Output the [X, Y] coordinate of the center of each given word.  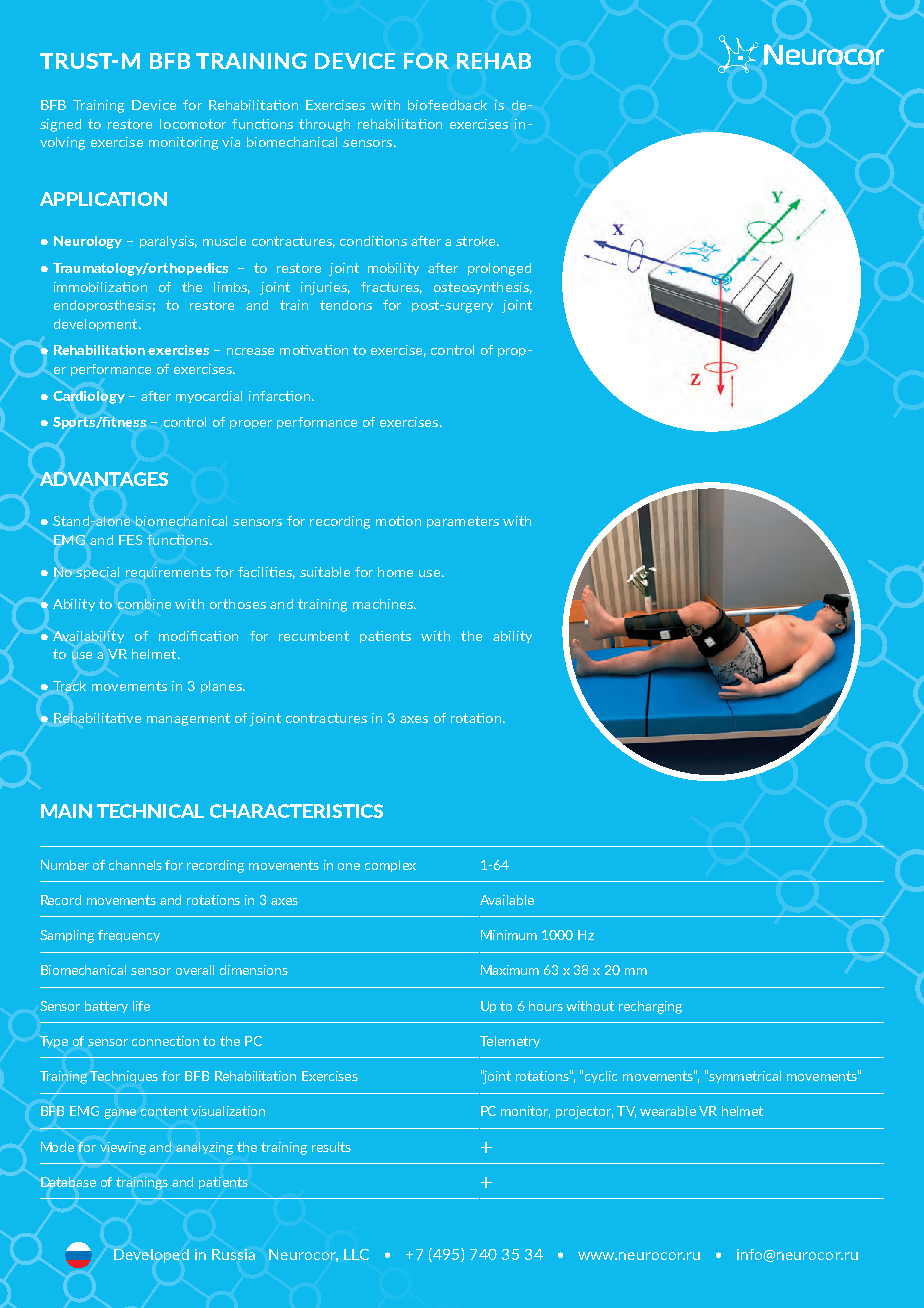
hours [546, 1006]
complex [390, 866]
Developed [151, 1256]
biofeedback [447, 105]
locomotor [193, 124]
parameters [463, 522]
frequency [129, 936]
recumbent [314, 636]
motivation [314, 350]
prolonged [499, 269]
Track [69, 686]
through [324, 125]
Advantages [104, 479]
